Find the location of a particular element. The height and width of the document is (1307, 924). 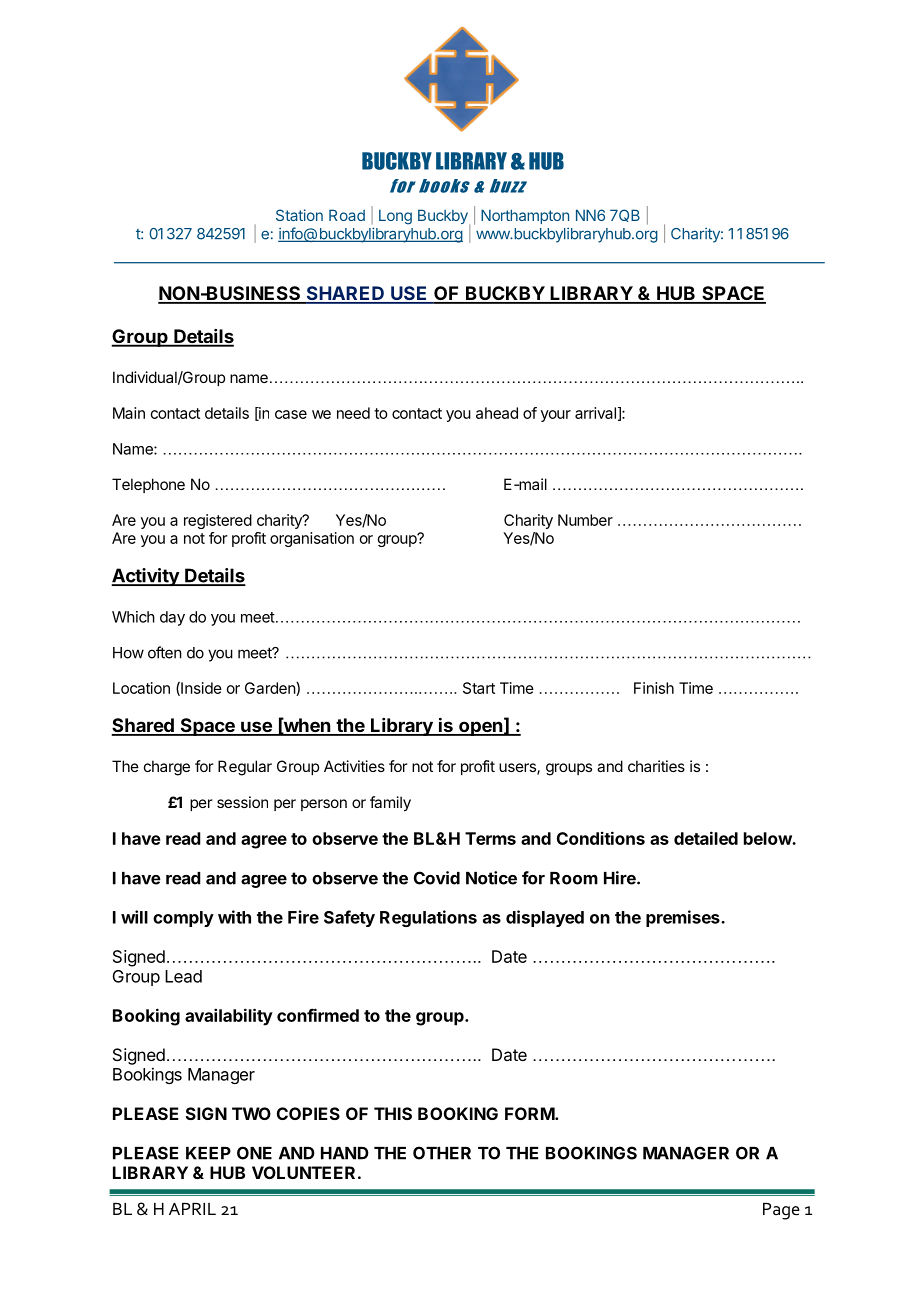

Regulations is located at coordinates (428, 918).
